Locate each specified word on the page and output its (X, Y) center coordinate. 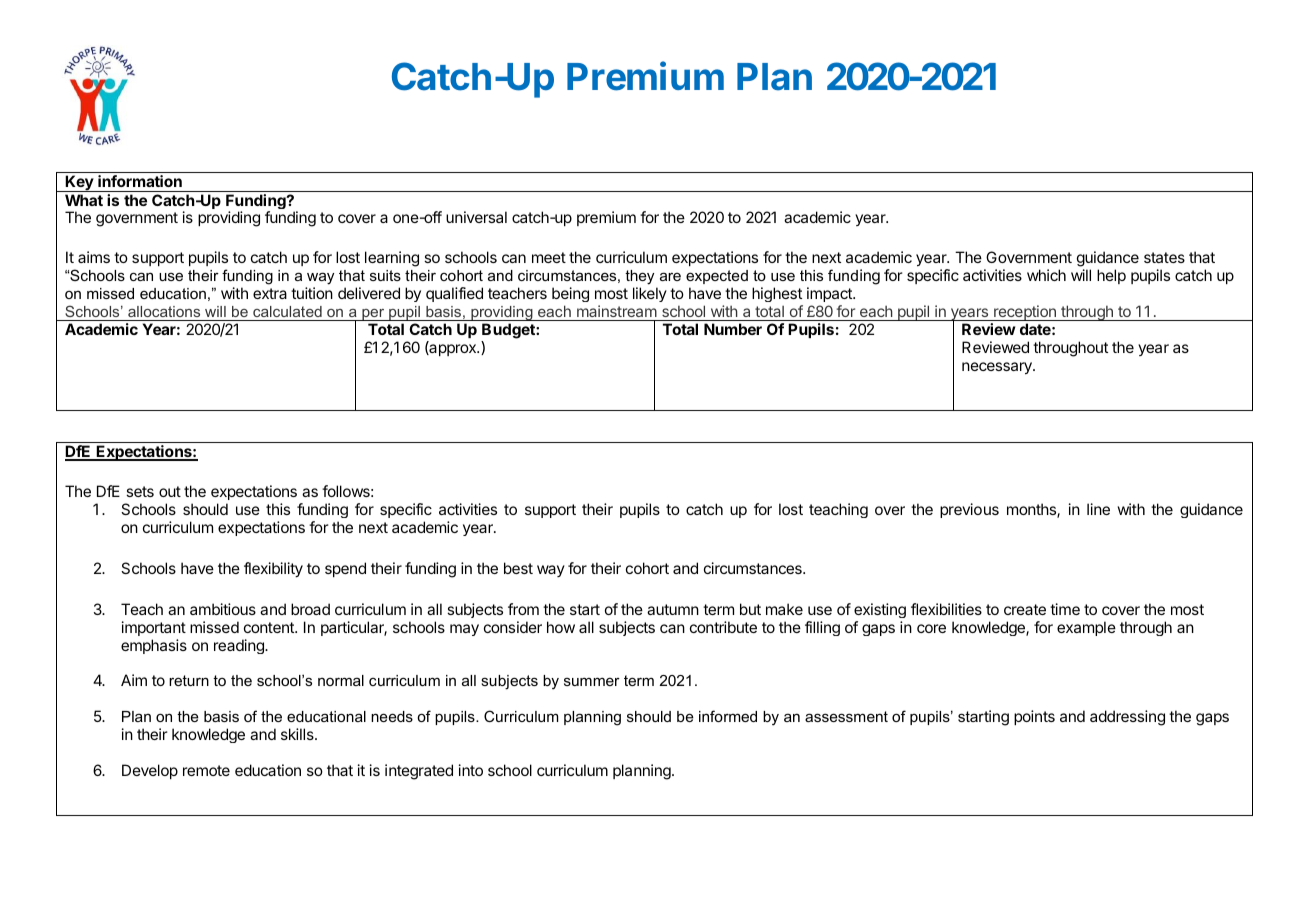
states (1164, 257)
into (471, 770)
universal (476, 217)
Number (733, 329)
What (84, 200)
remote (206, 770)
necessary (998, 368)
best (518, 568)
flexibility (273, 570)
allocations (164, 311)
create (1025, 609)
